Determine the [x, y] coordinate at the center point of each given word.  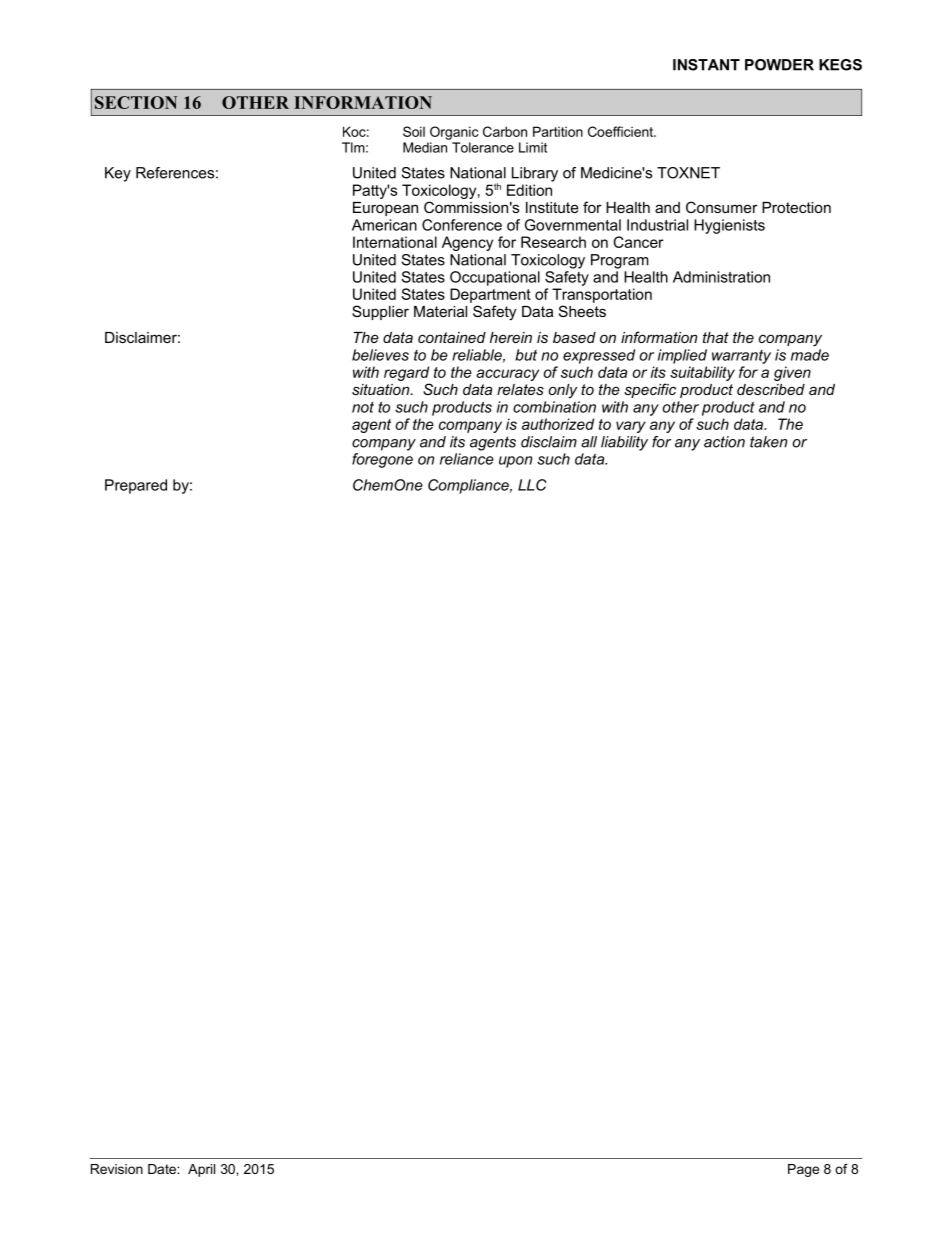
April [201, 1170]
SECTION [136, 102]
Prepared [136, 486]
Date [163, 1169]
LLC [532, 485]
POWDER [779, 65]
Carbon [505, 131]
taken [768, 442]
